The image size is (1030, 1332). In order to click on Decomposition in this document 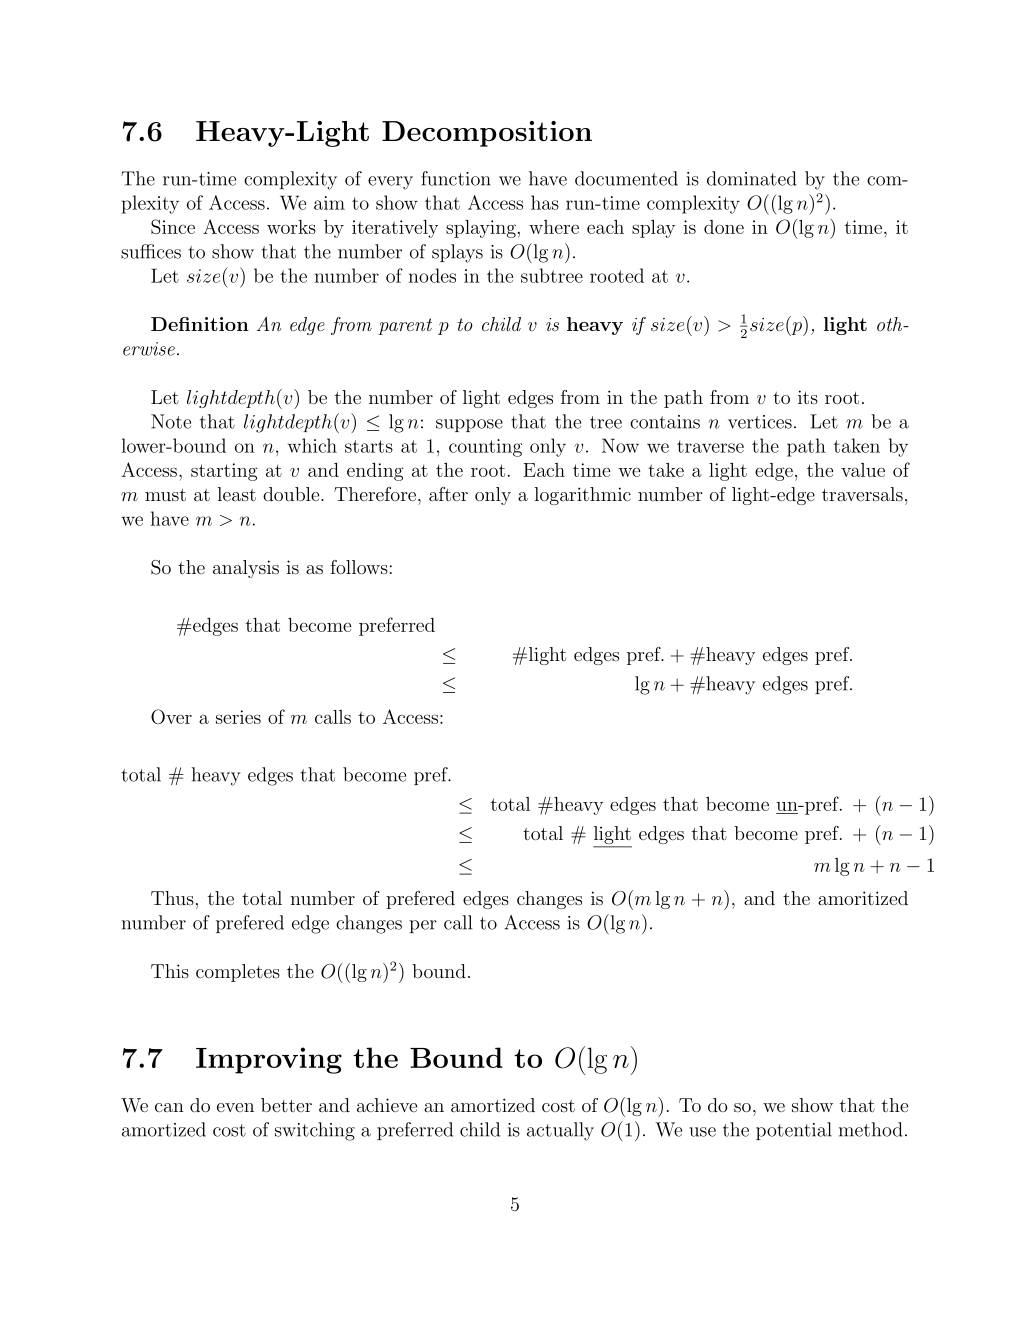, I will do `click(487, 134)`.
